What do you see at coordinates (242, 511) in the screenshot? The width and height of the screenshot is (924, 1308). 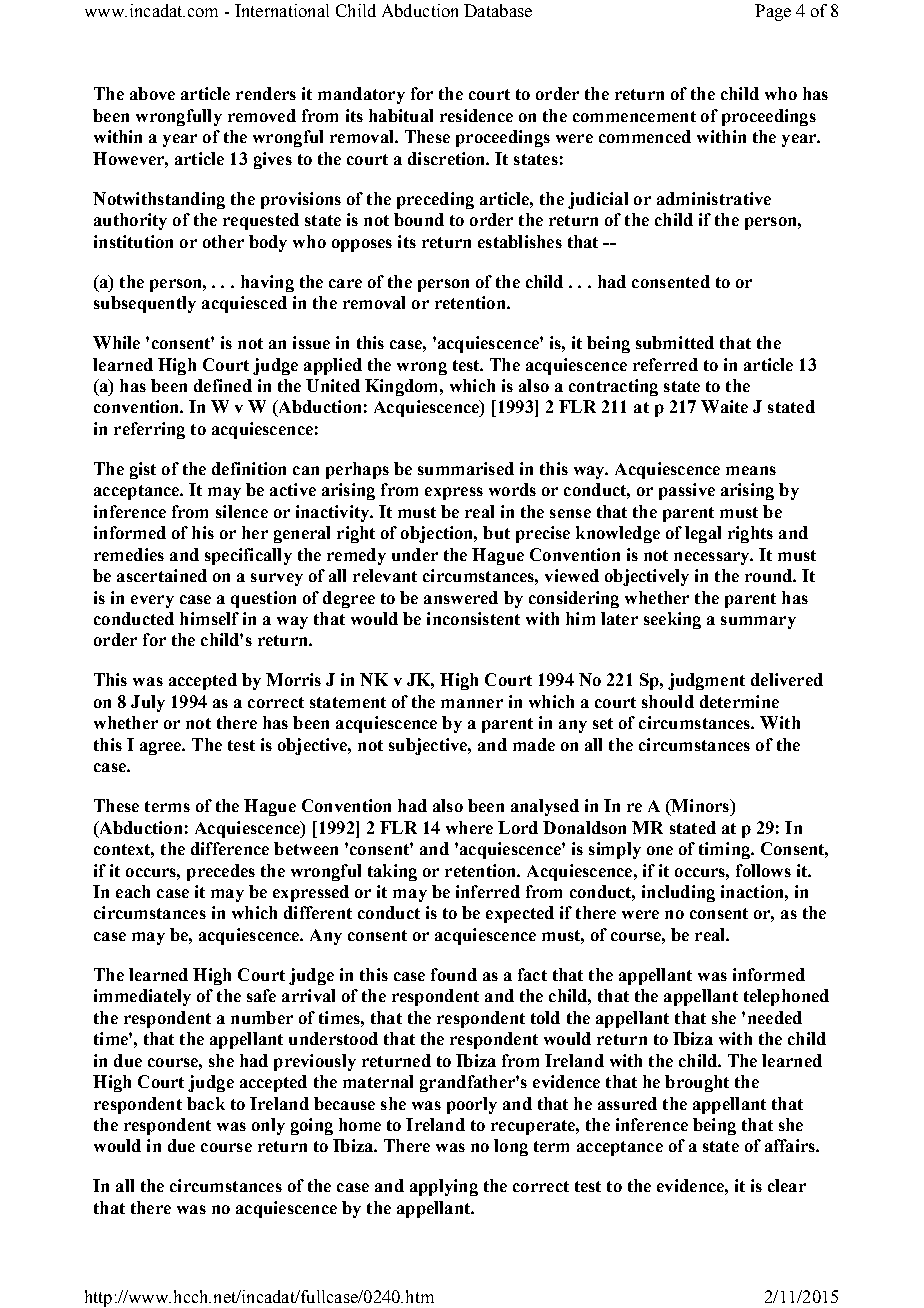 I see `silence` at bounding box center [242, 511].
